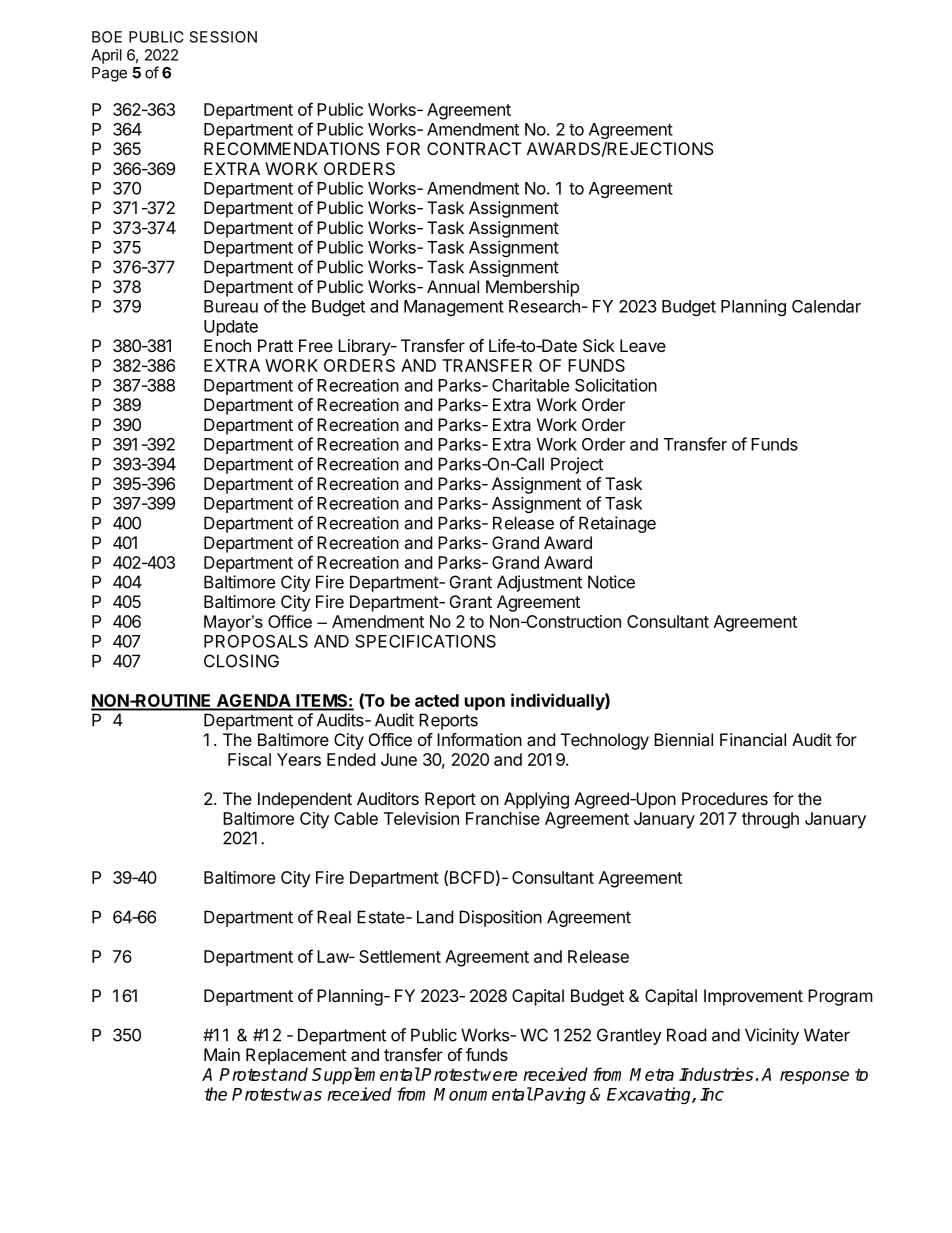  Describe the element at coordinates (770, 820) in the page. I see `through` at that location.
